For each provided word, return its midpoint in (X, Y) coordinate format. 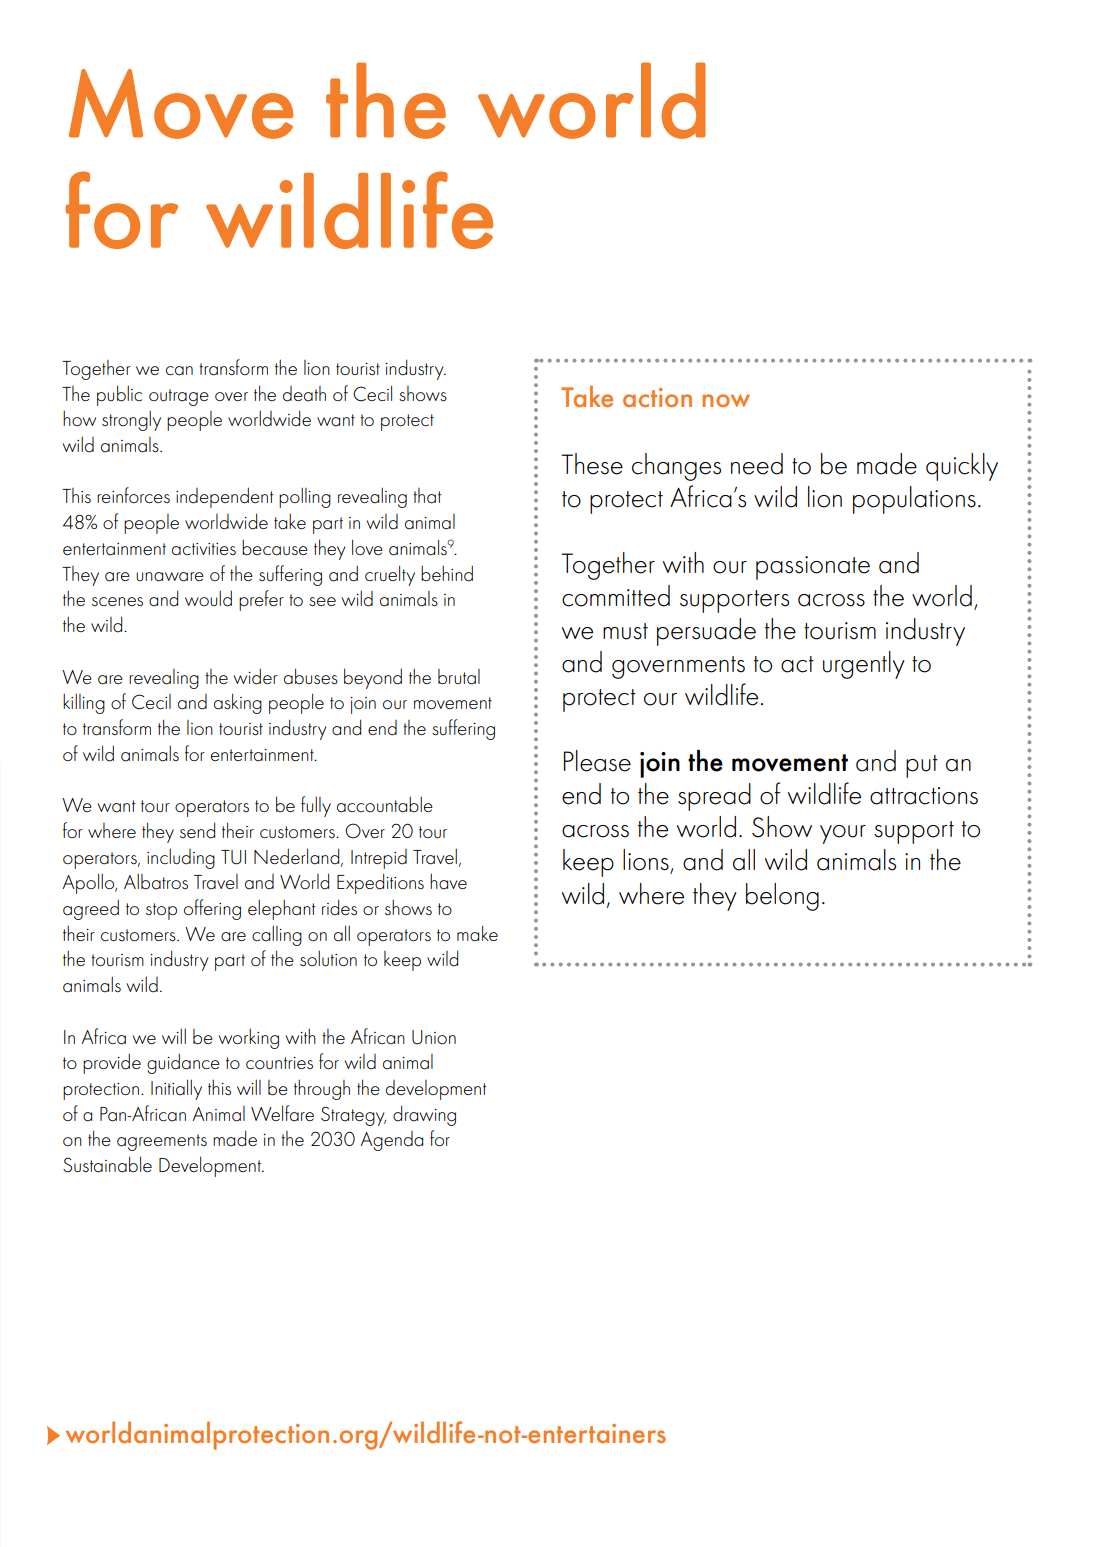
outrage (179, 397)
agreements (162, 1142)
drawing (424, 1115)
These (592, 464)
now (726, 400)
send (197, 830)
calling (277, 936)
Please (597, 761)
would (208, 598)
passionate (813, 568)
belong (782, 897)
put (922, 766)
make (477, 933)
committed (616, 596)
